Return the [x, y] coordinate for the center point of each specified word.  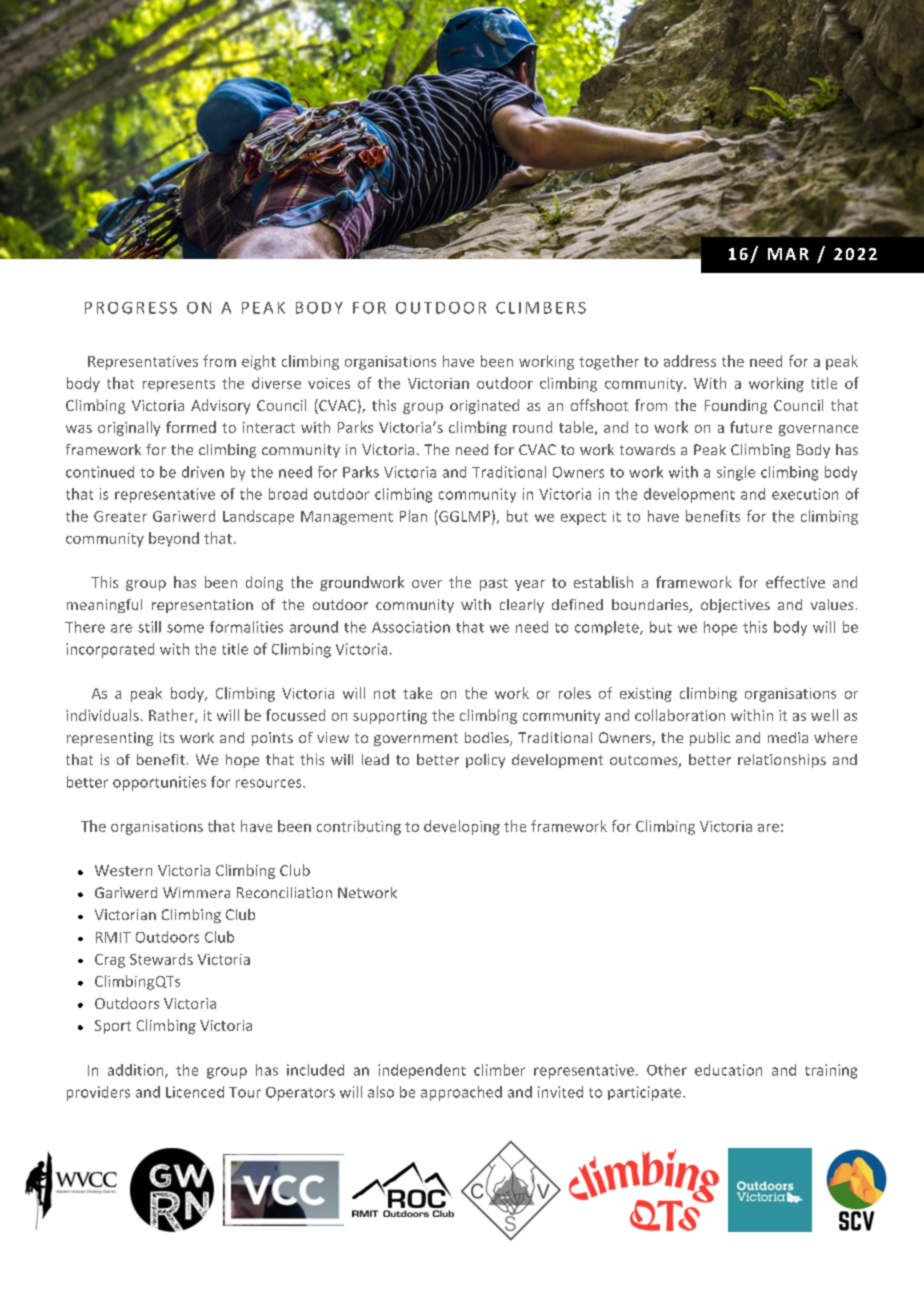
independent [422, 1071]
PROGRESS [131, 308]
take [417, 693]
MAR [788, 254]
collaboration [680, 715]
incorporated [110, 650]
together [609, 362]
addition [137, 1071]
